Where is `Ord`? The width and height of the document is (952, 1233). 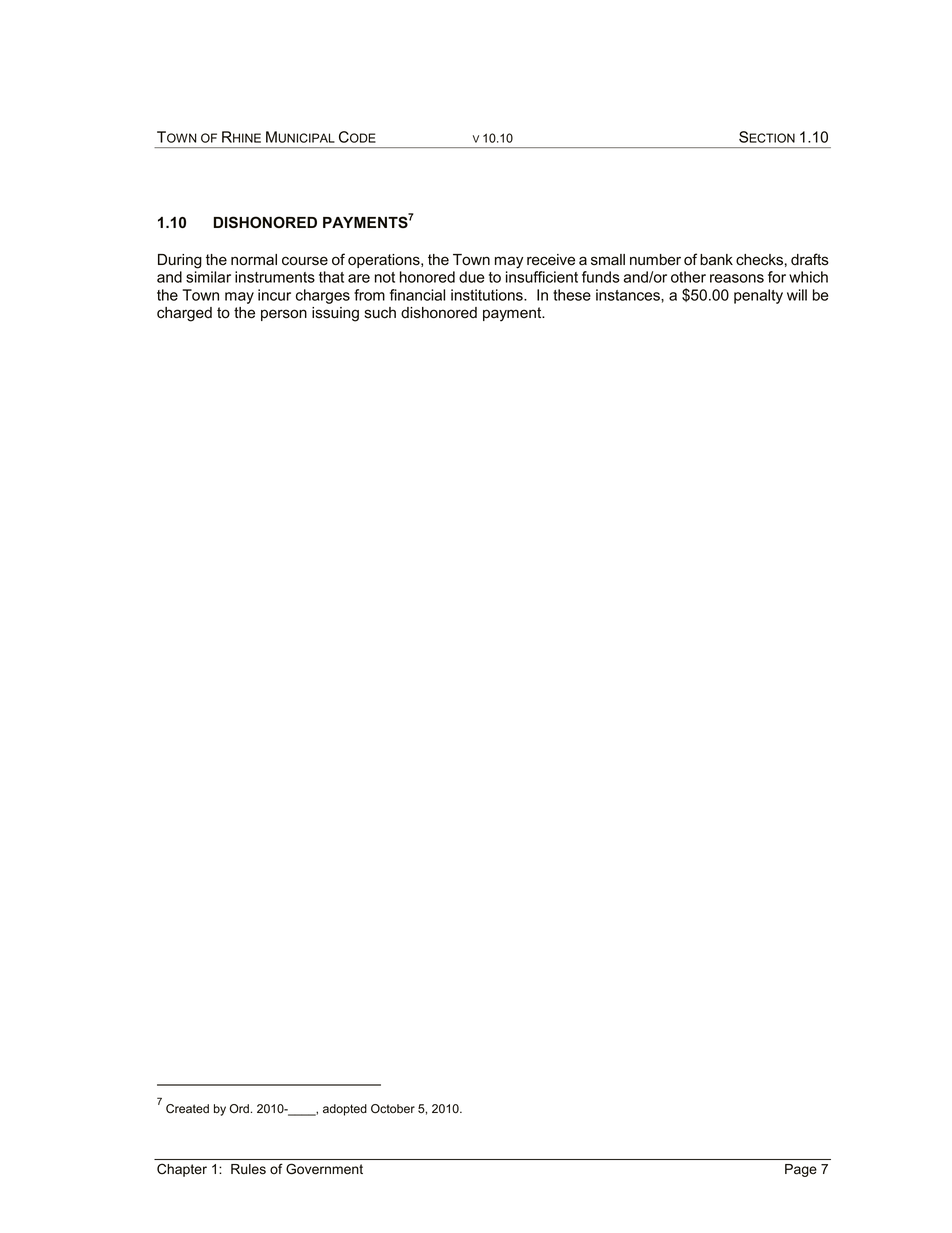
Ord is located at coordinates (239, 1108).
